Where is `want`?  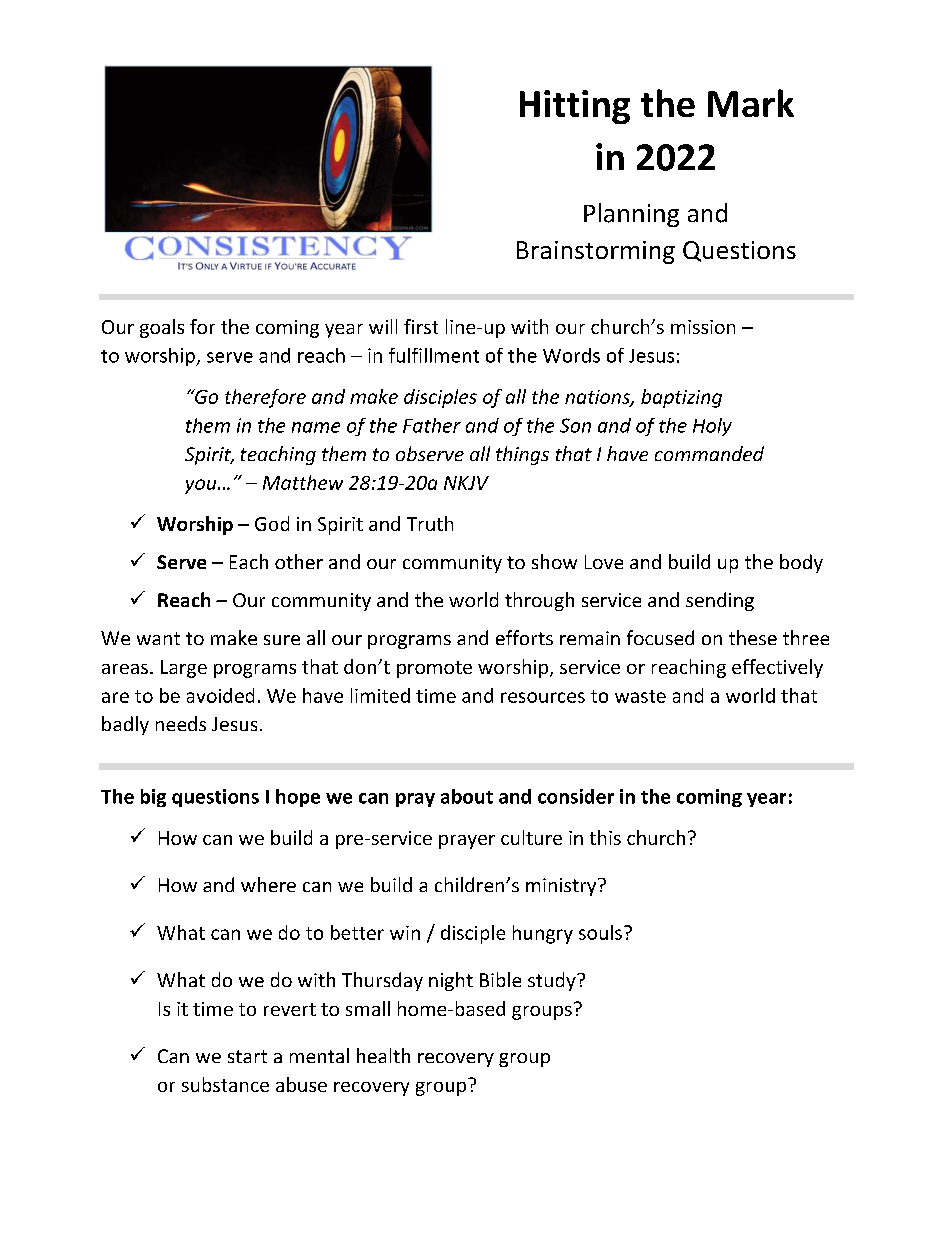 want is located at coordinates (158, 638).
